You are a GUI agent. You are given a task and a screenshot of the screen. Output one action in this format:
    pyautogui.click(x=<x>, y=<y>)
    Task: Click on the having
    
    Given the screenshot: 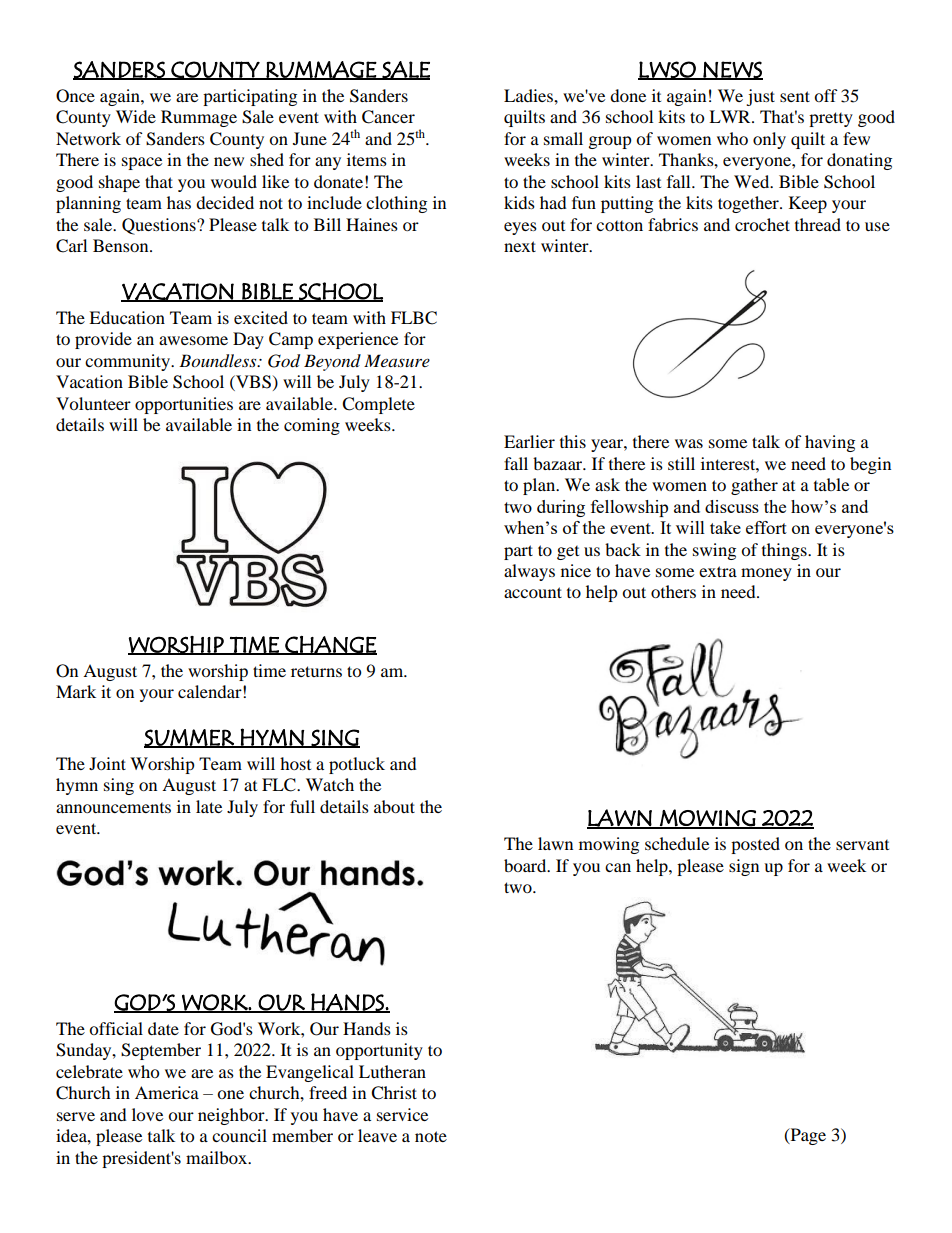 What is the action you would take?
    pyautogui.click(x=830, y=443)
